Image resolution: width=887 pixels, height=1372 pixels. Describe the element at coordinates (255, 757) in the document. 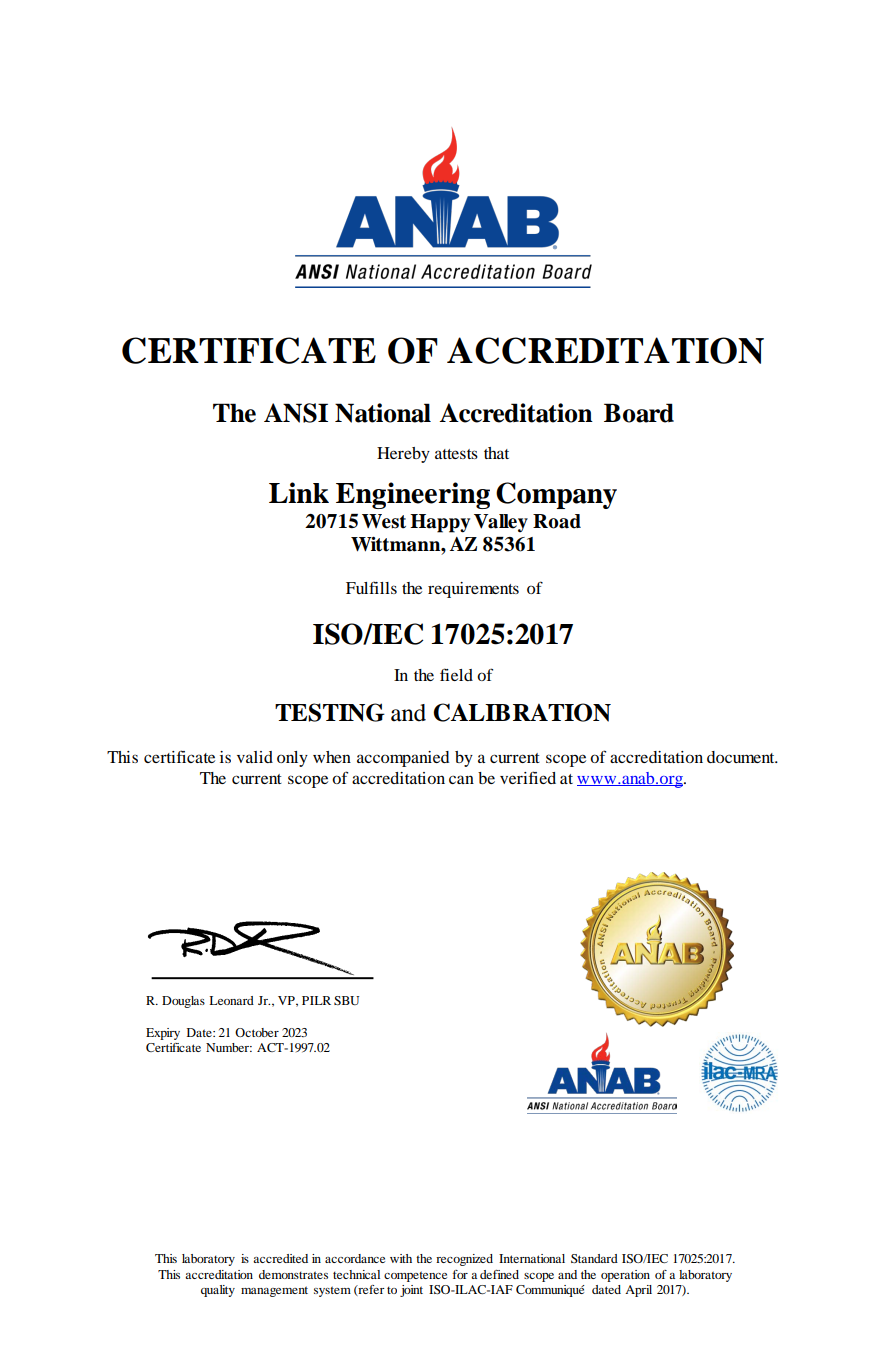

I see `valid` at that location.
